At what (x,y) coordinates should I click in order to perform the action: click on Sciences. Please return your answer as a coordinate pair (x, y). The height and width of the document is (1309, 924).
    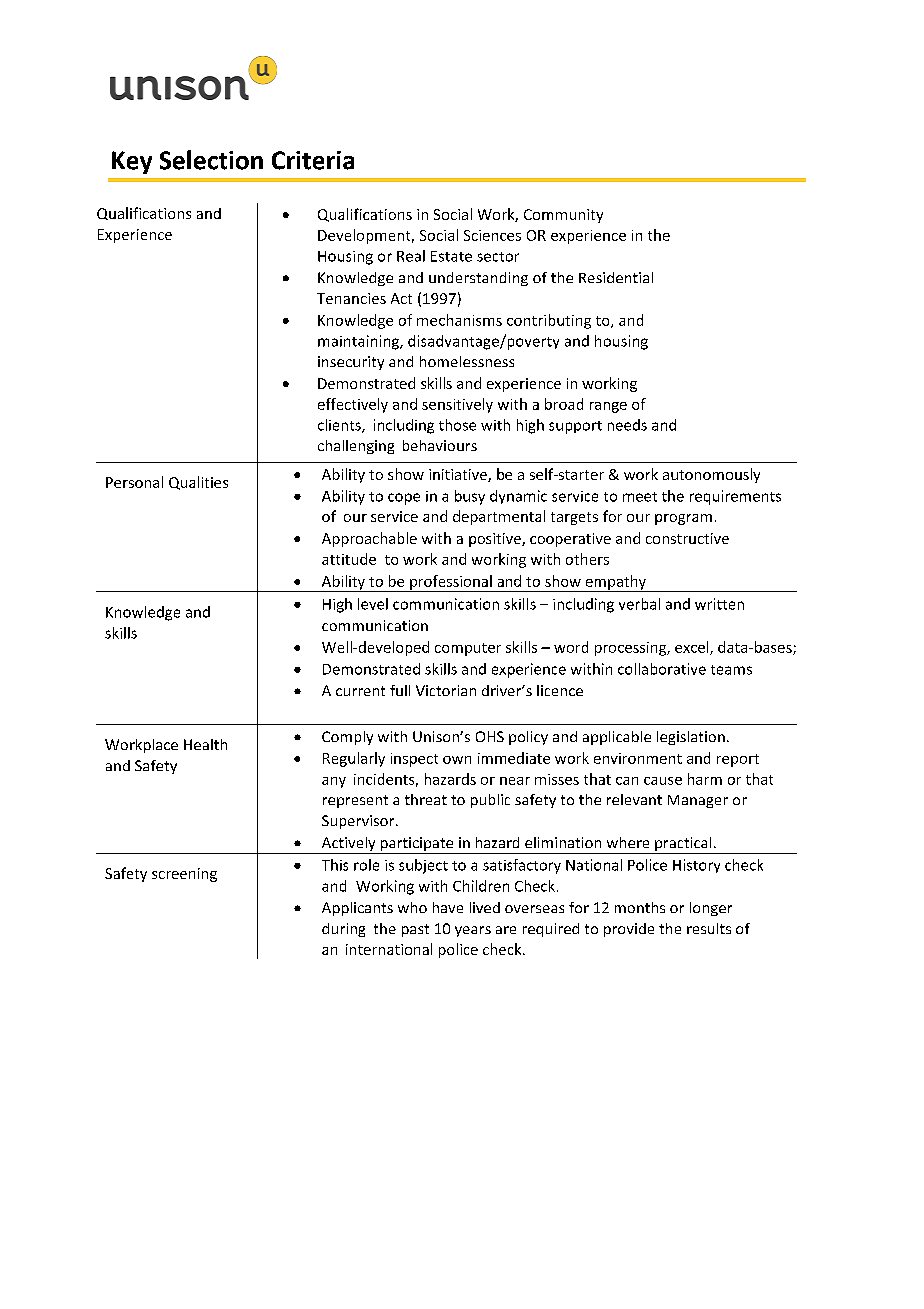
    Looking at the image, I should click on (492, 235).
